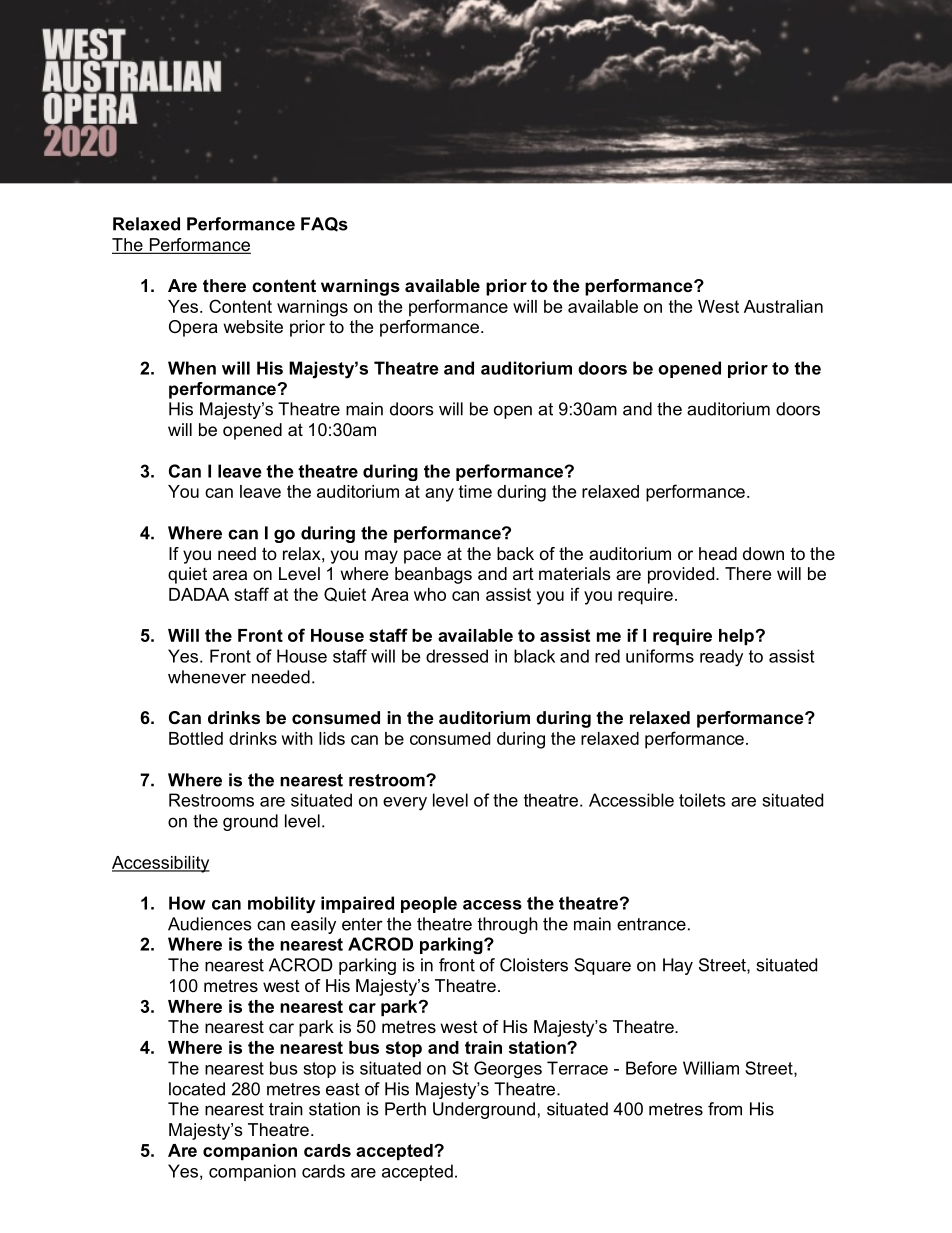 The height and width of the screenshot is (1233, 952). Describe the element at coordinates (297, 738) in the screenshot. I see `with` at that location.
